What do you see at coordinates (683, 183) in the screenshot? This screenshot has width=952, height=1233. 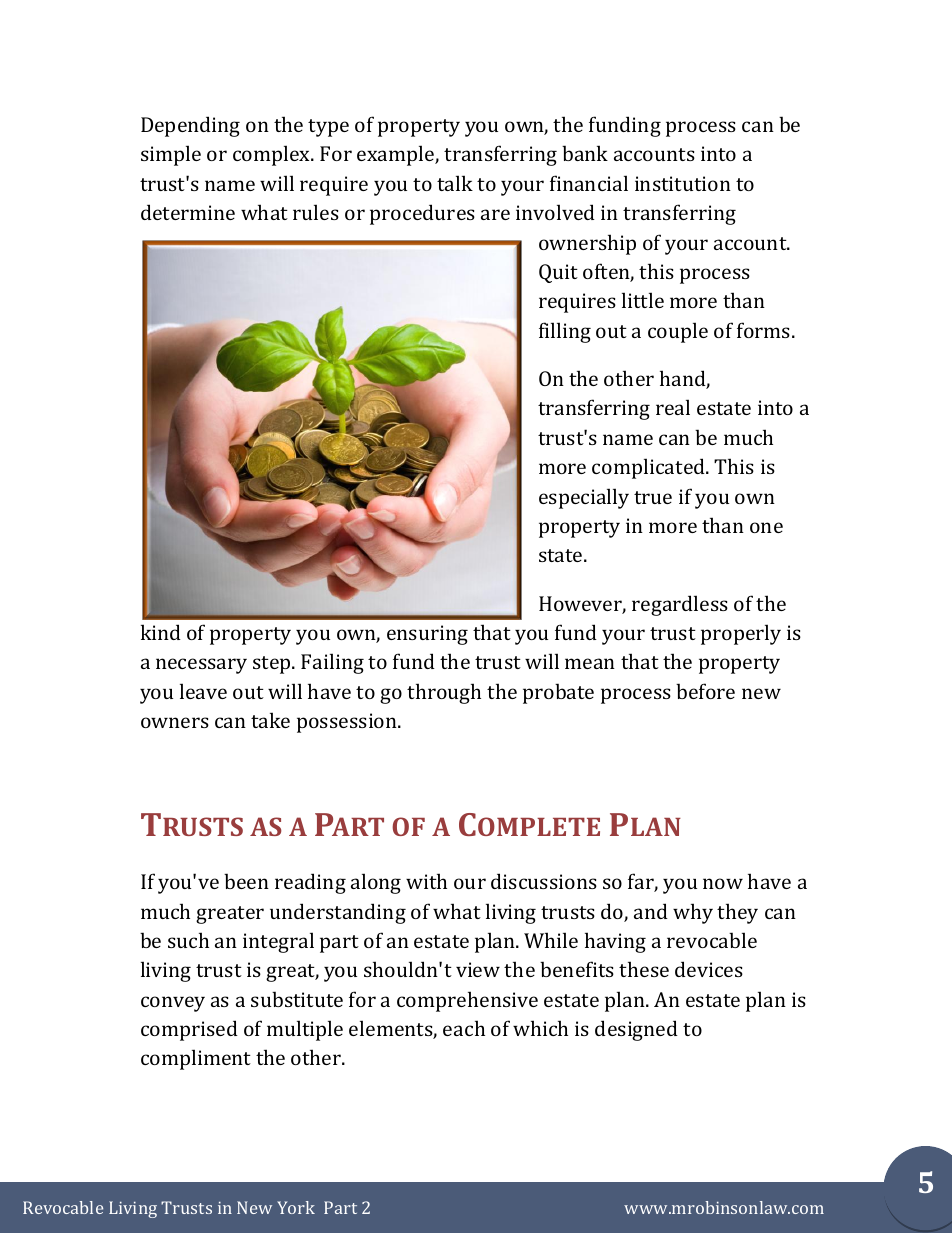 I see `institution` at bounding box center [683, 183].
